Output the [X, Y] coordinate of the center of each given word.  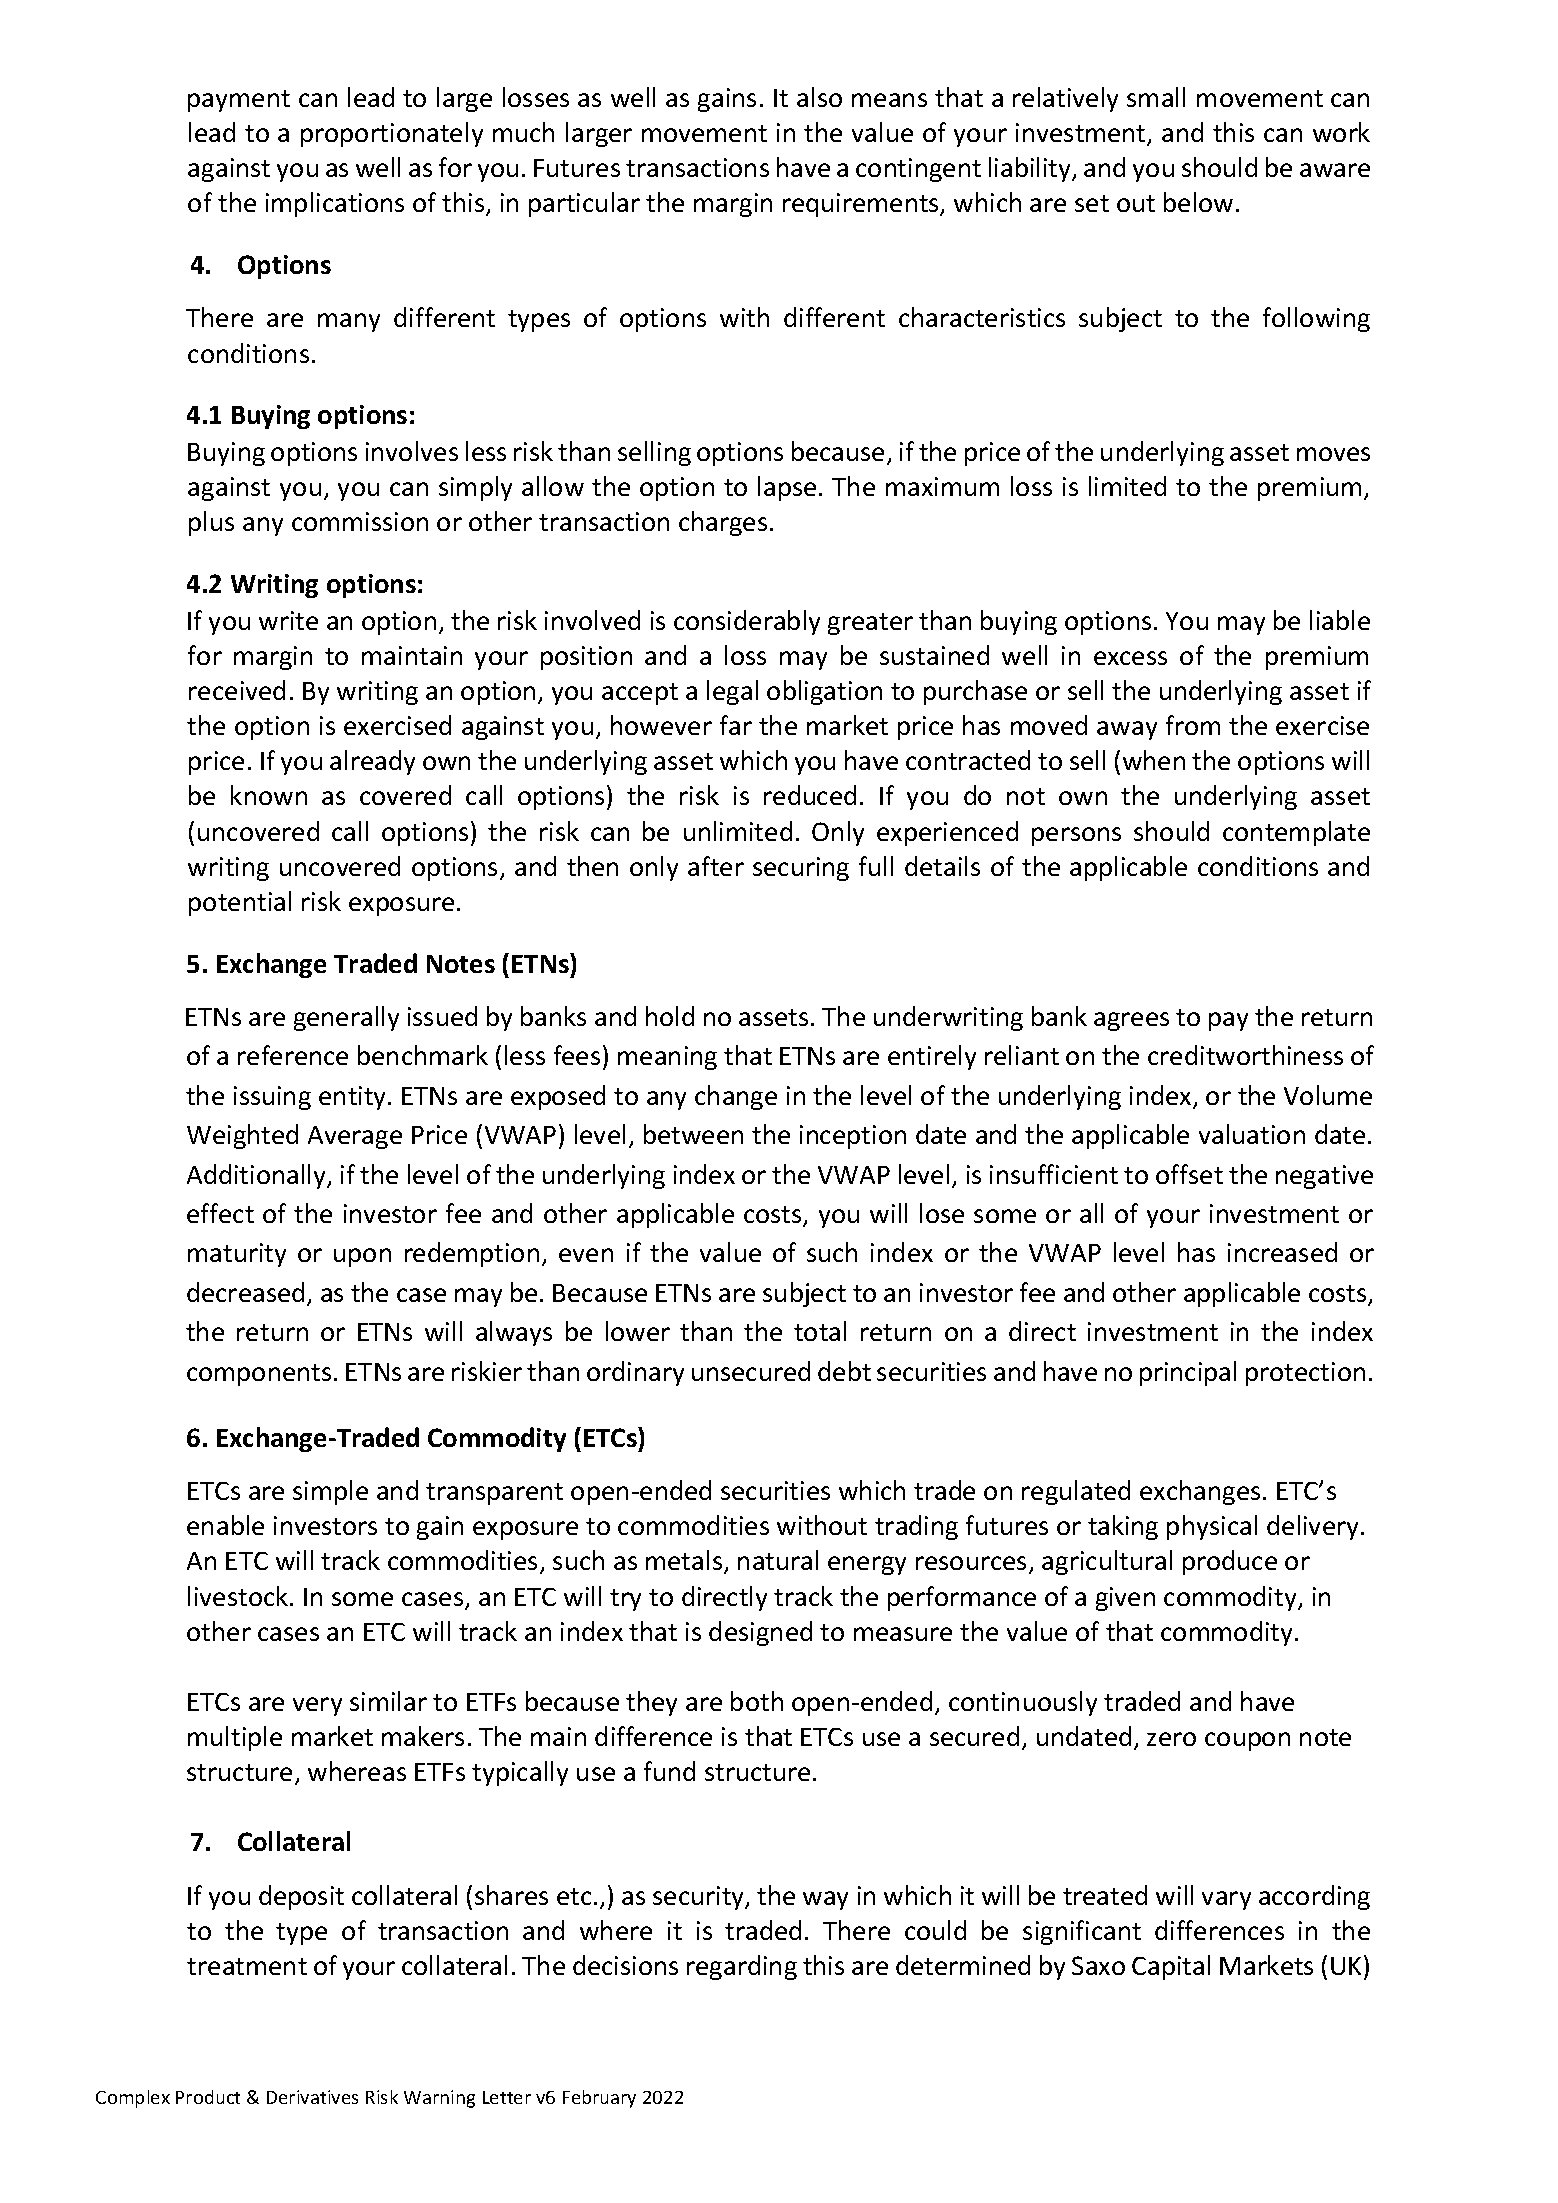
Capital [1171, 1967]
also [819, 97]
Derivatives [312, 2097]
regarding [742, 1967]
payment [239, 101]
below [1198, 202]
